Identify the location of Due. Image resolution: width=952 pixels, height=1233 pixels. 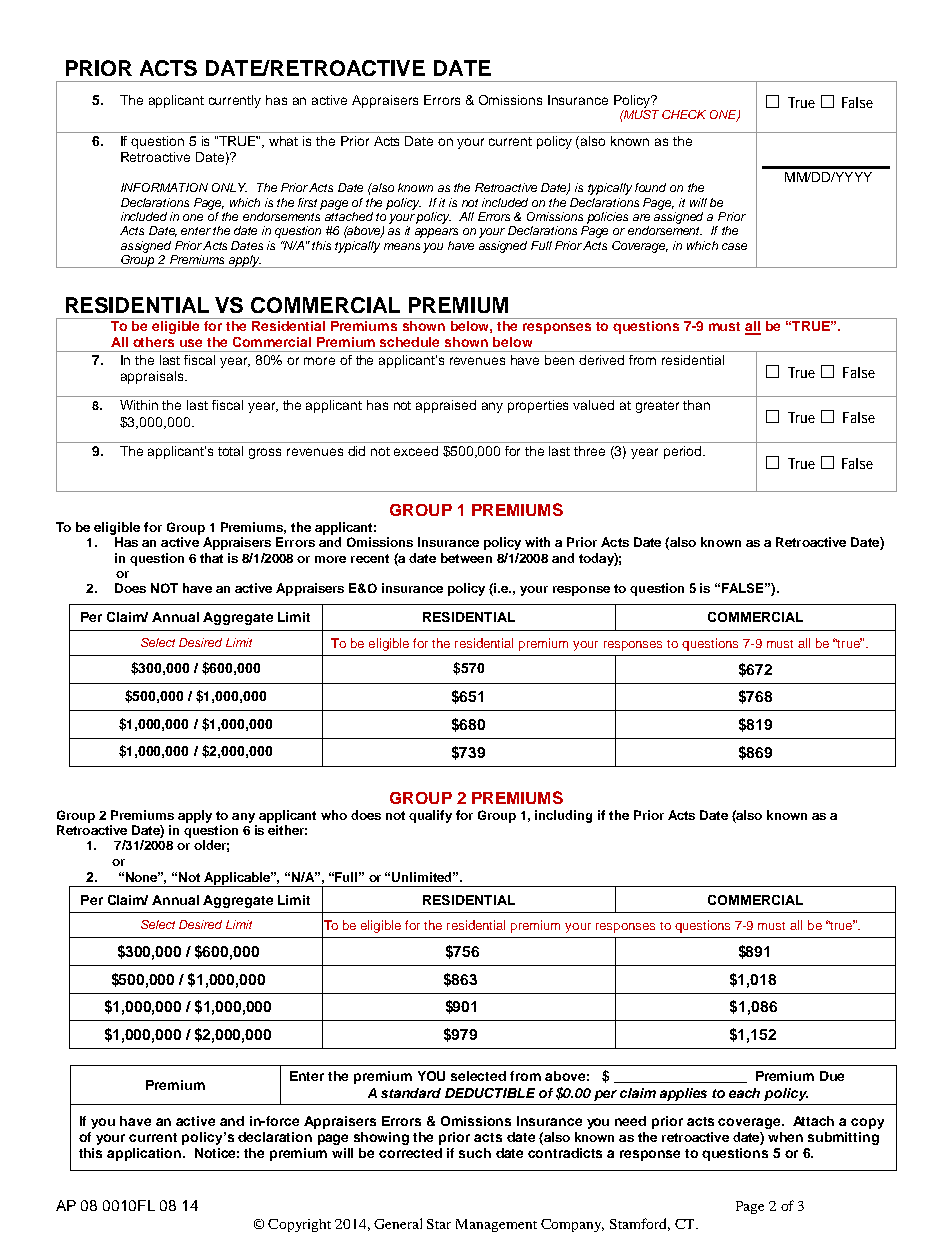
(832, 1076).
